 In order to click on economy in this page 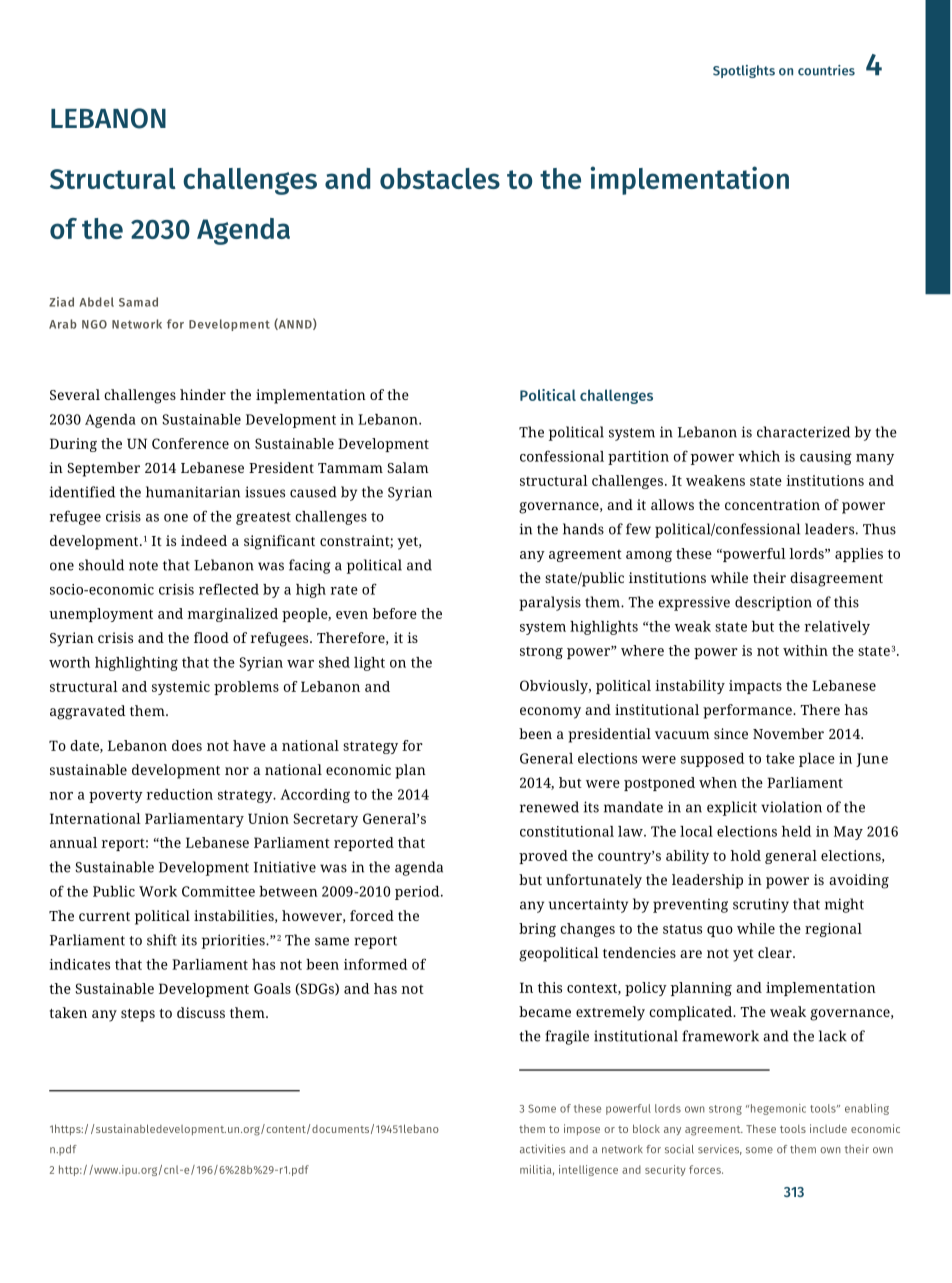, I will do `click(550, 713)`.
